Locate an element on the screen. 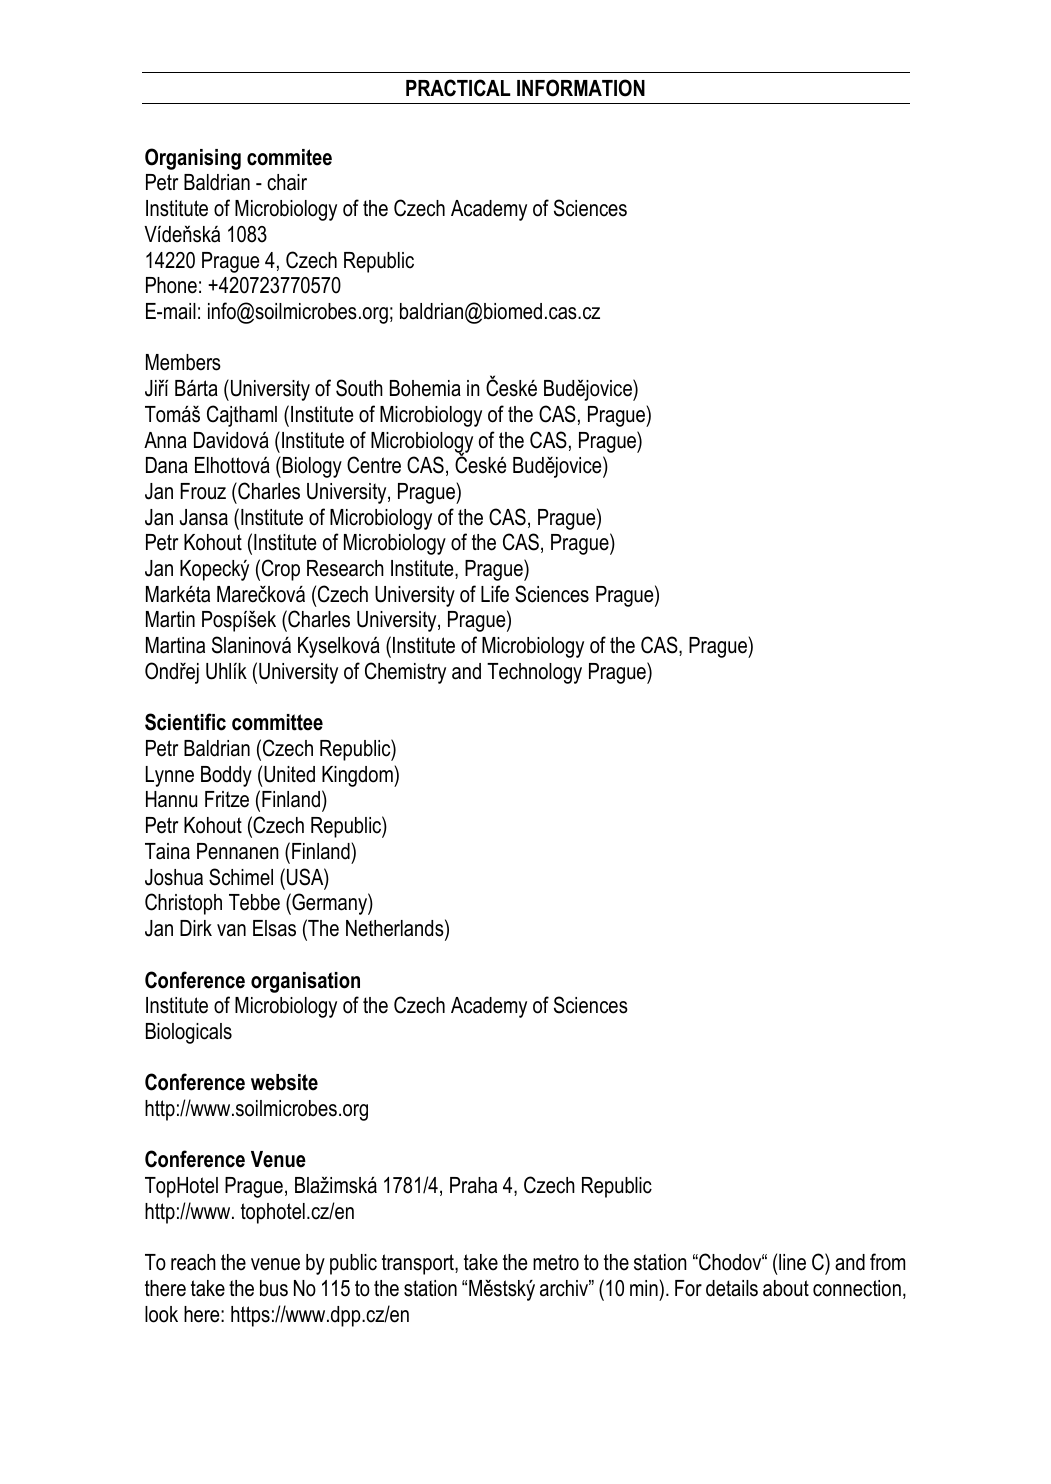 The height and width of the screenshot is (1484, 1051). line is located at coordinates (792, 1262).
